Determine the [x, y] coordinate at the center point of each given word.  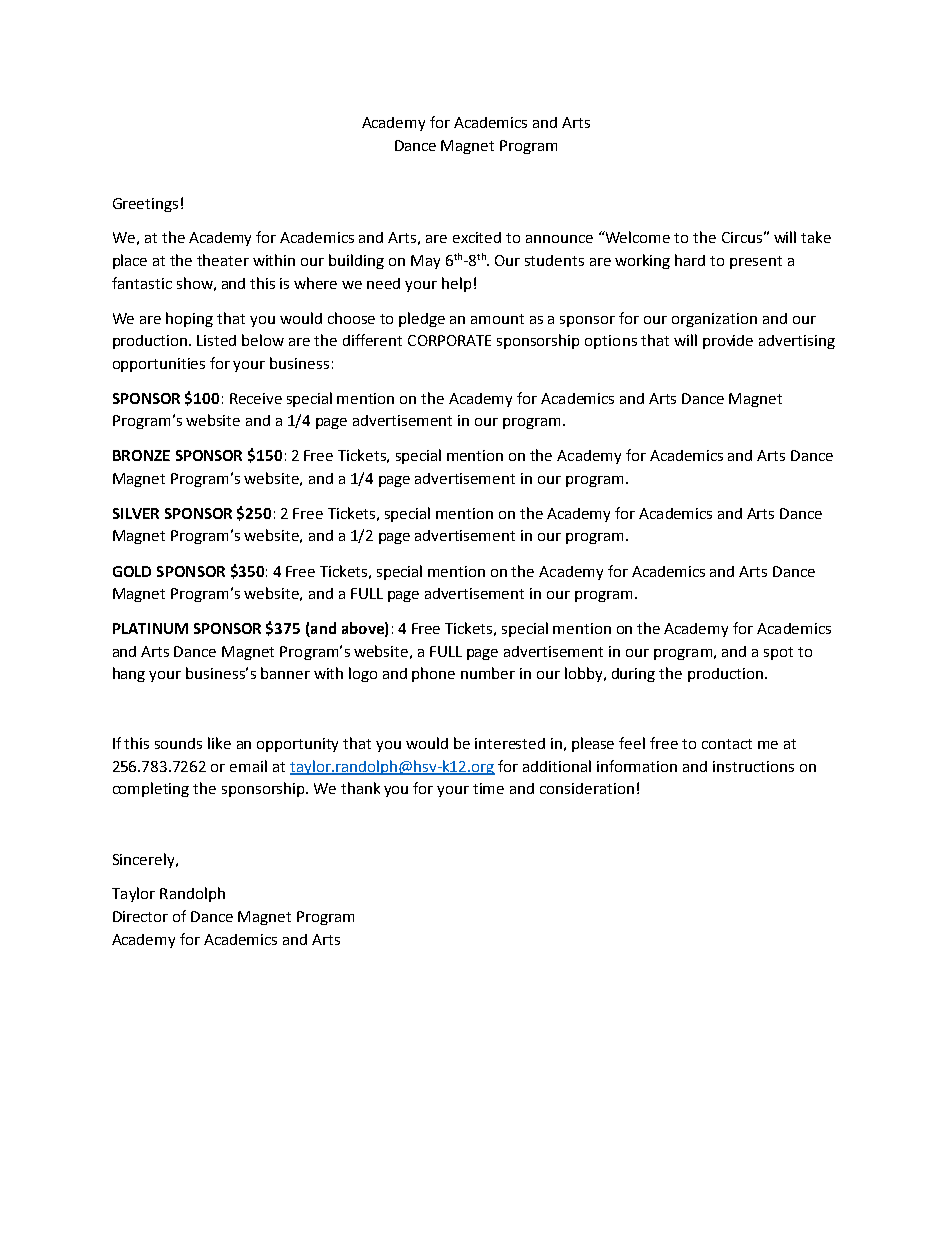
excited [477, 237]
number [488, 673]
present [756, 262]
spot [778, 653]
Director [140, 916]
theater [223, 260]
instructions [753, 766]
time [488, 788]
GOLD [132, 571]
